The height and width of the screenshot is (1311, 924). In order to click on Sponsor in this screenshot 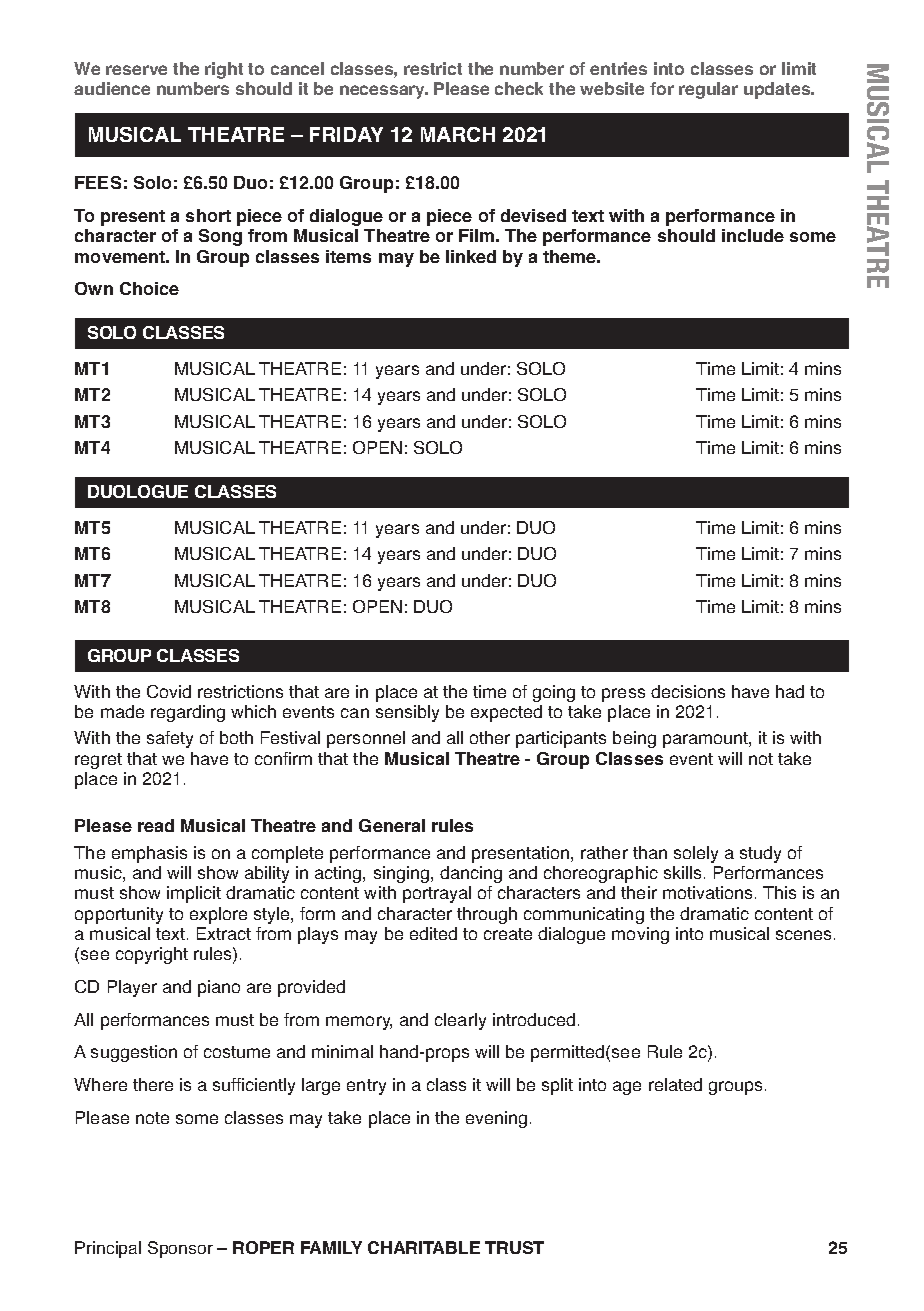, I will do `click(180, 1249)`.
